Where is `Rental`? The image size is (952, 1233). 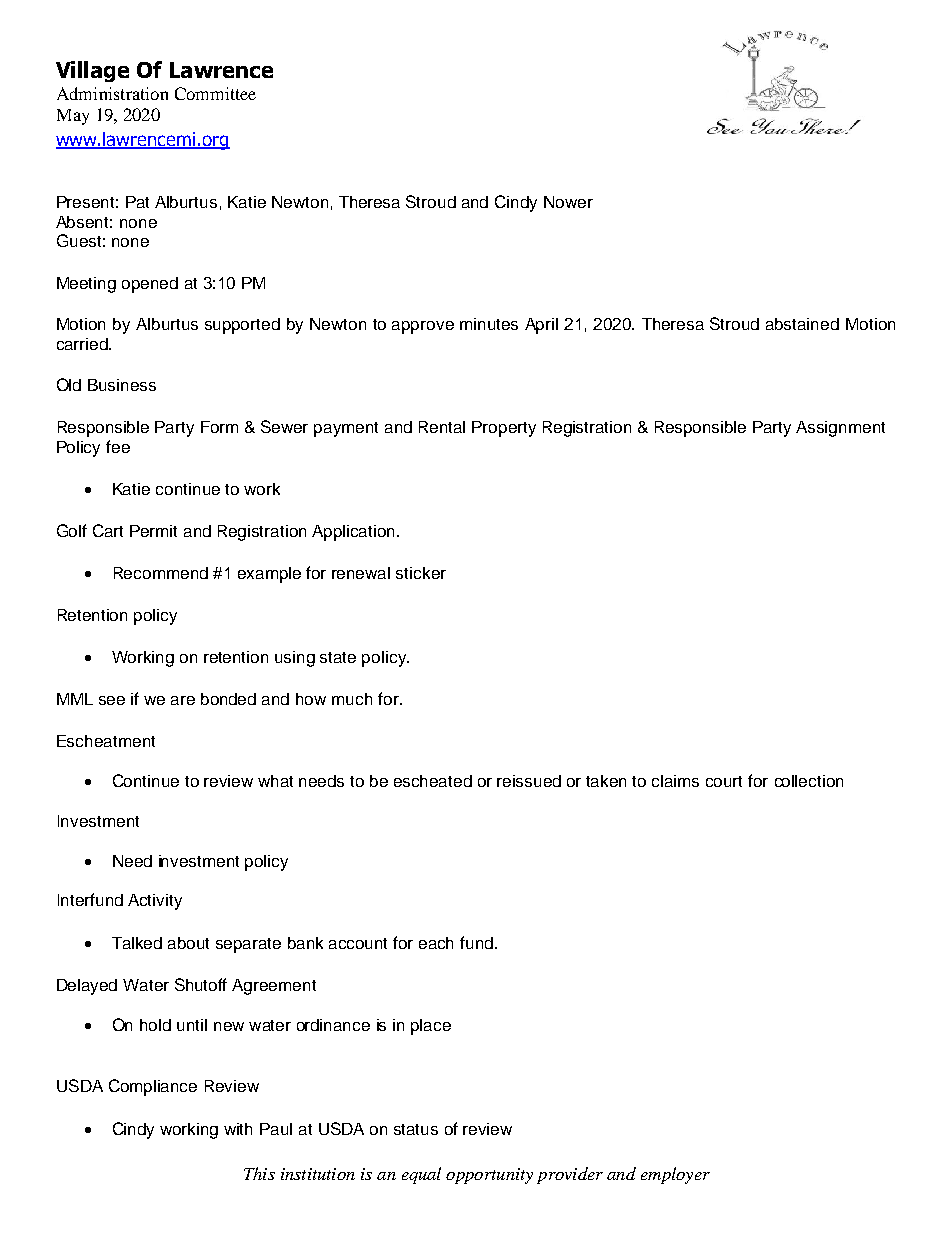
Rental is located at coordinates (442, 427).
